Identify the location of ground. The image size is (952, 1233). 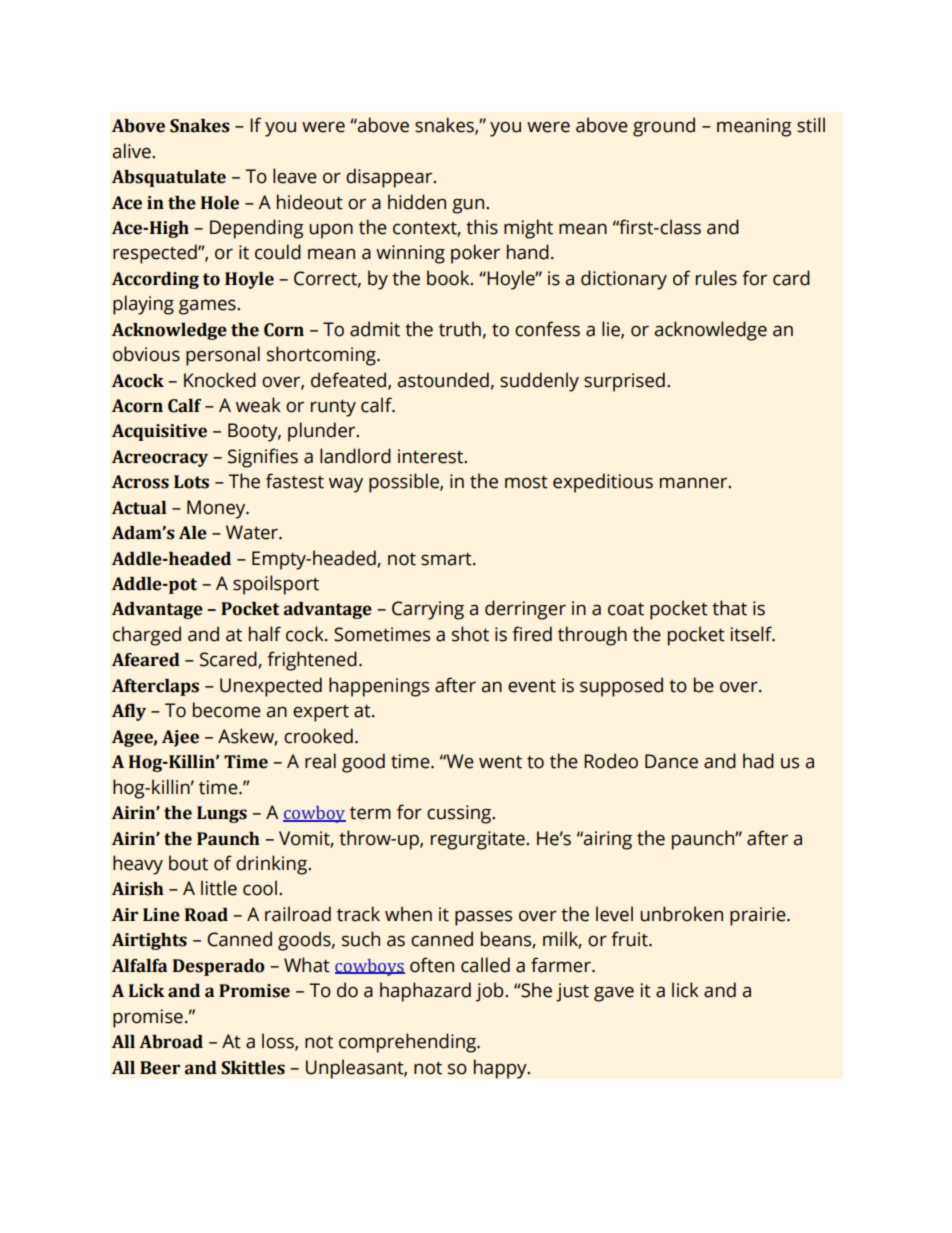
(664, 127).
